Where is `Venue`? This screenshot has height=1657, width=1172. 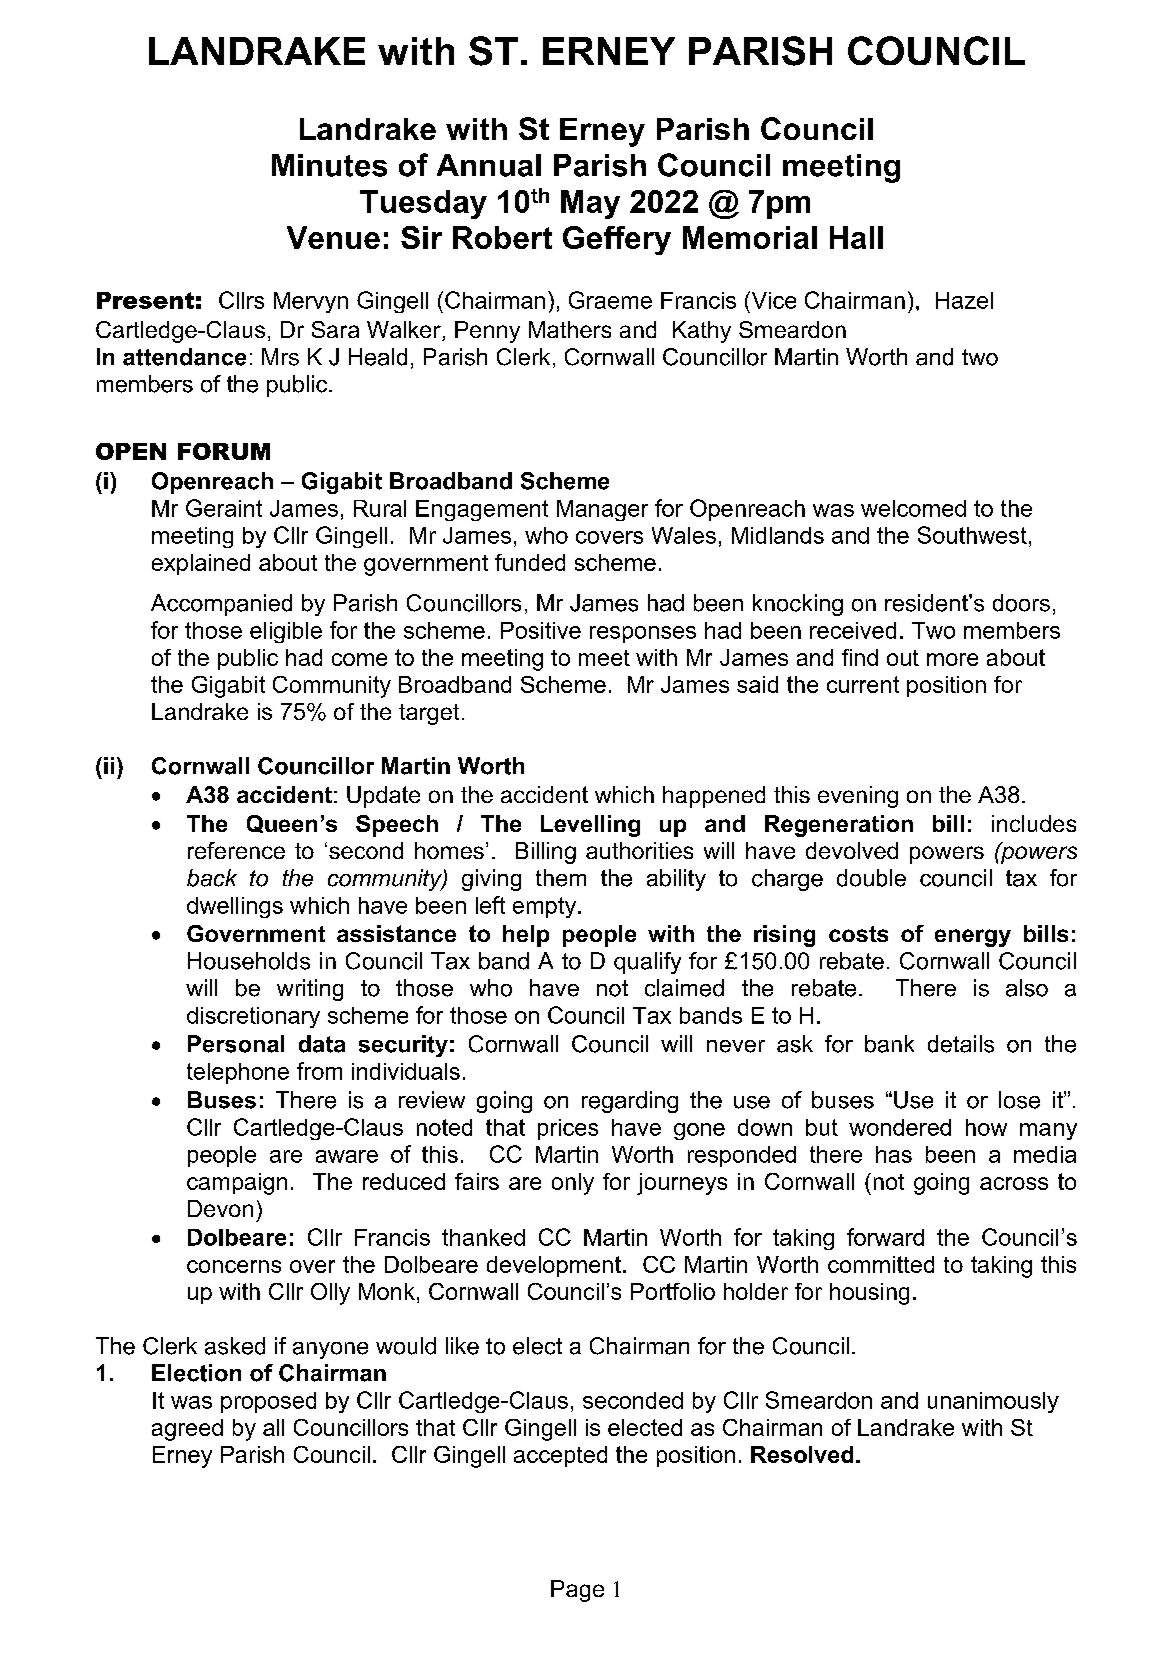
Venue is located at coordinates (333, 237).
